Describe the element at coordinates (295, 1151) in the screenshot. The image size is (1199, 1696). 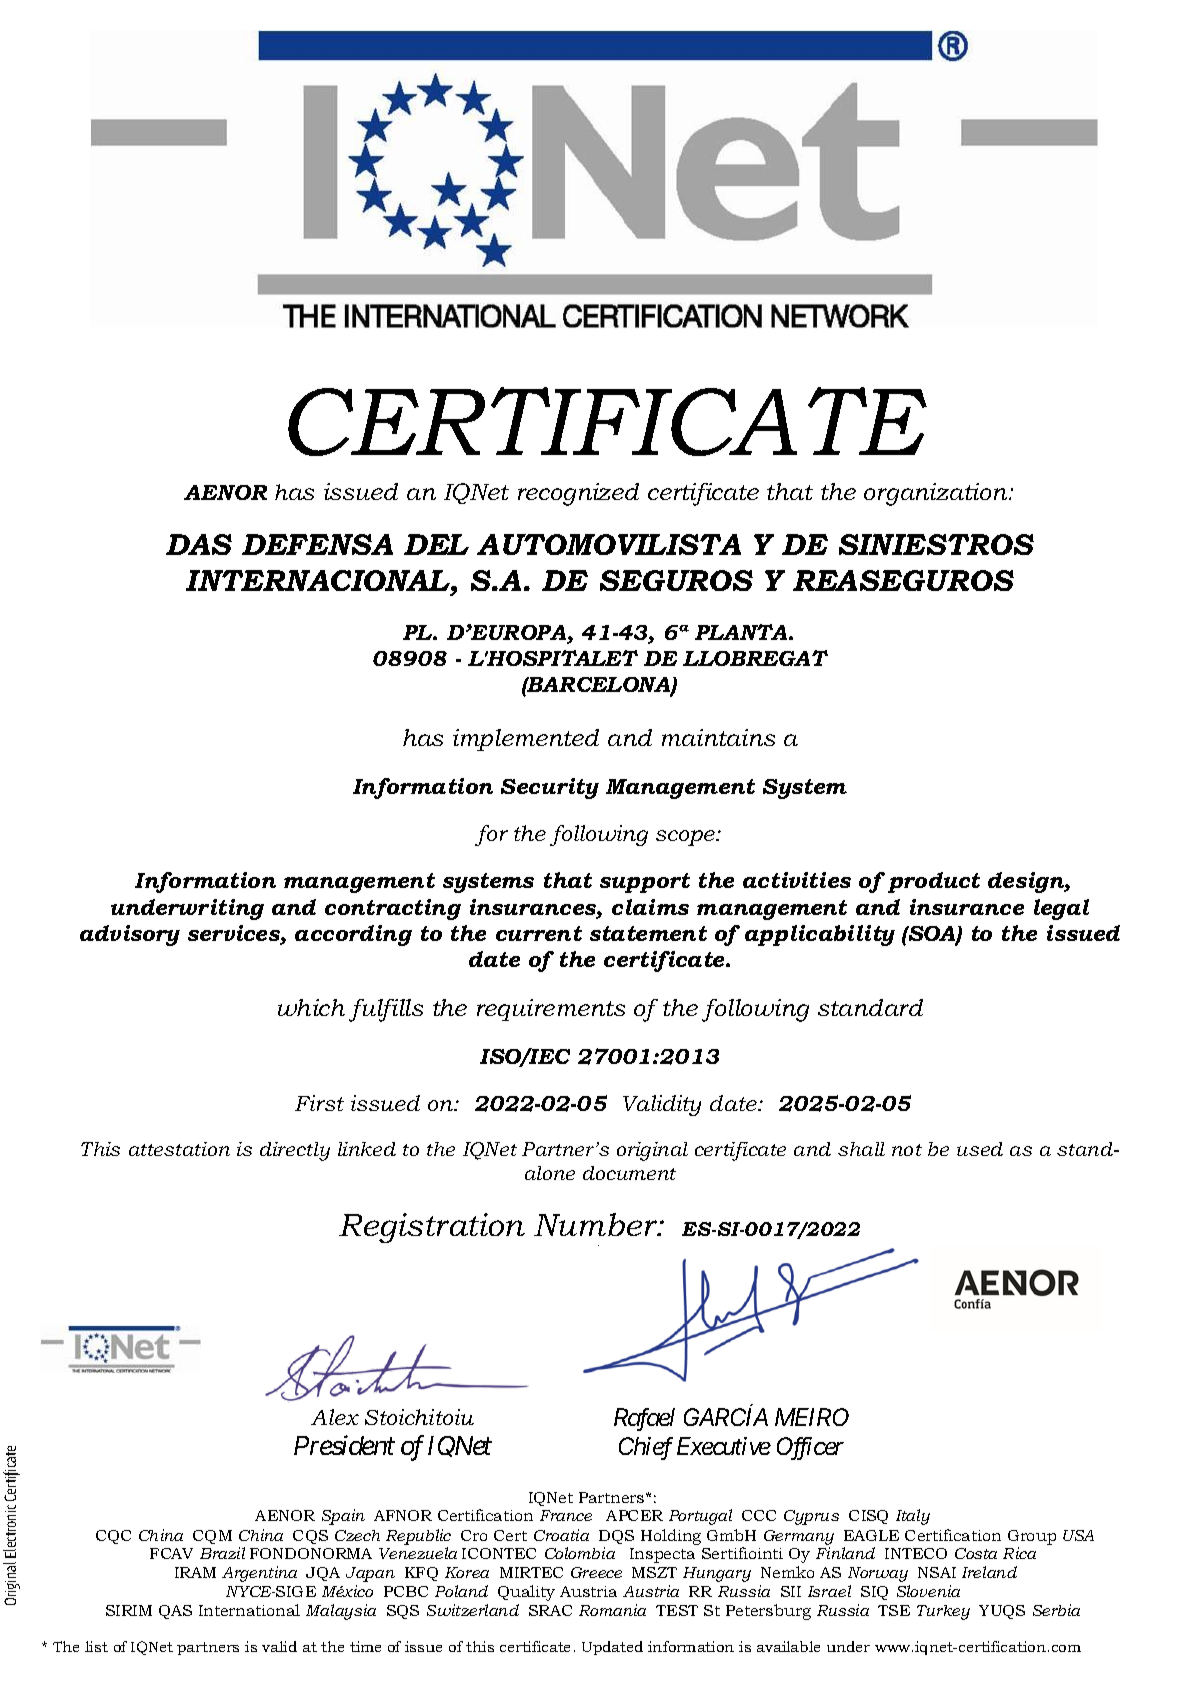
I see `directly` at that location.
